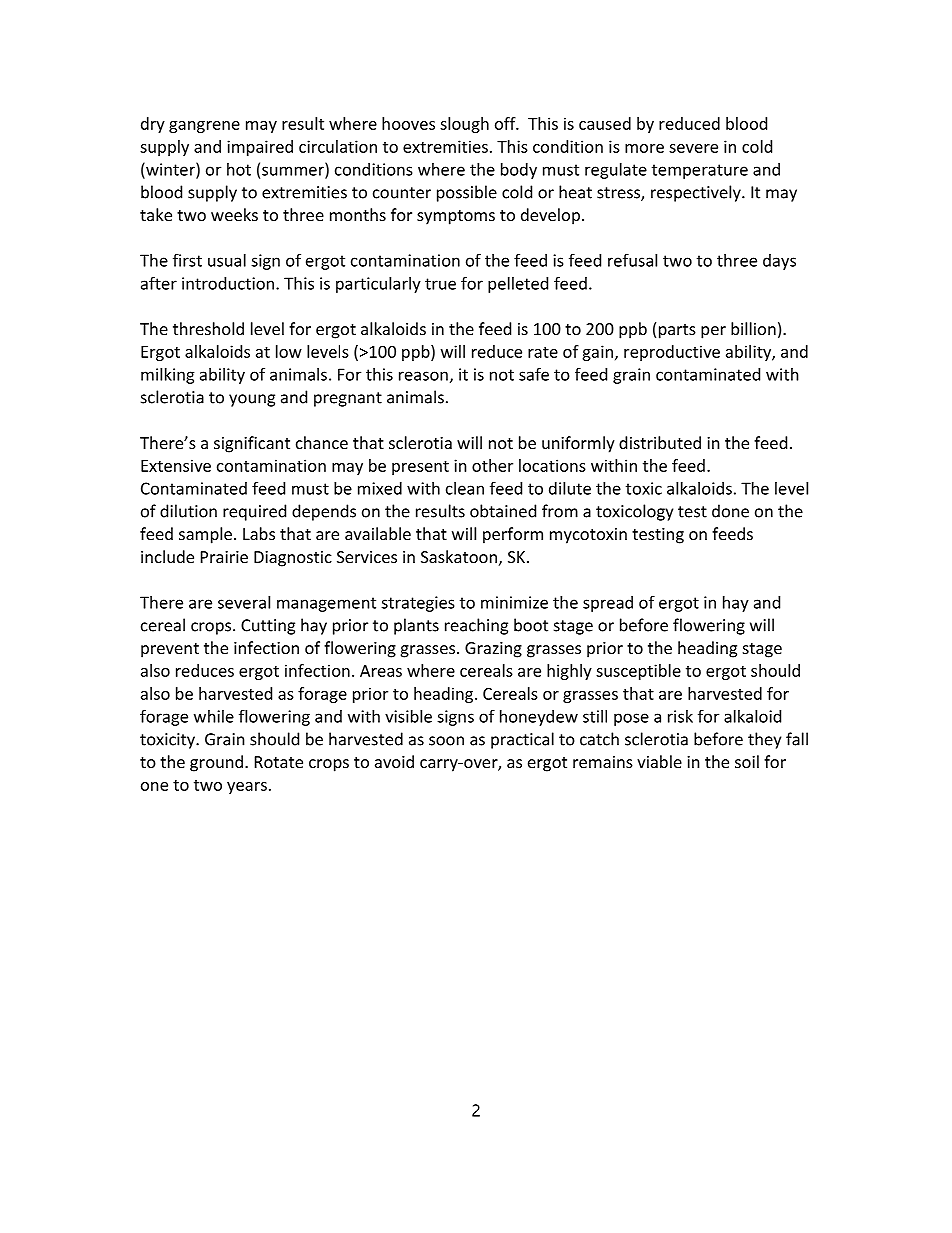 Image resolution: width=952 pixels, height=1233 pixels. I want to click on soil, so click(747, 761).
